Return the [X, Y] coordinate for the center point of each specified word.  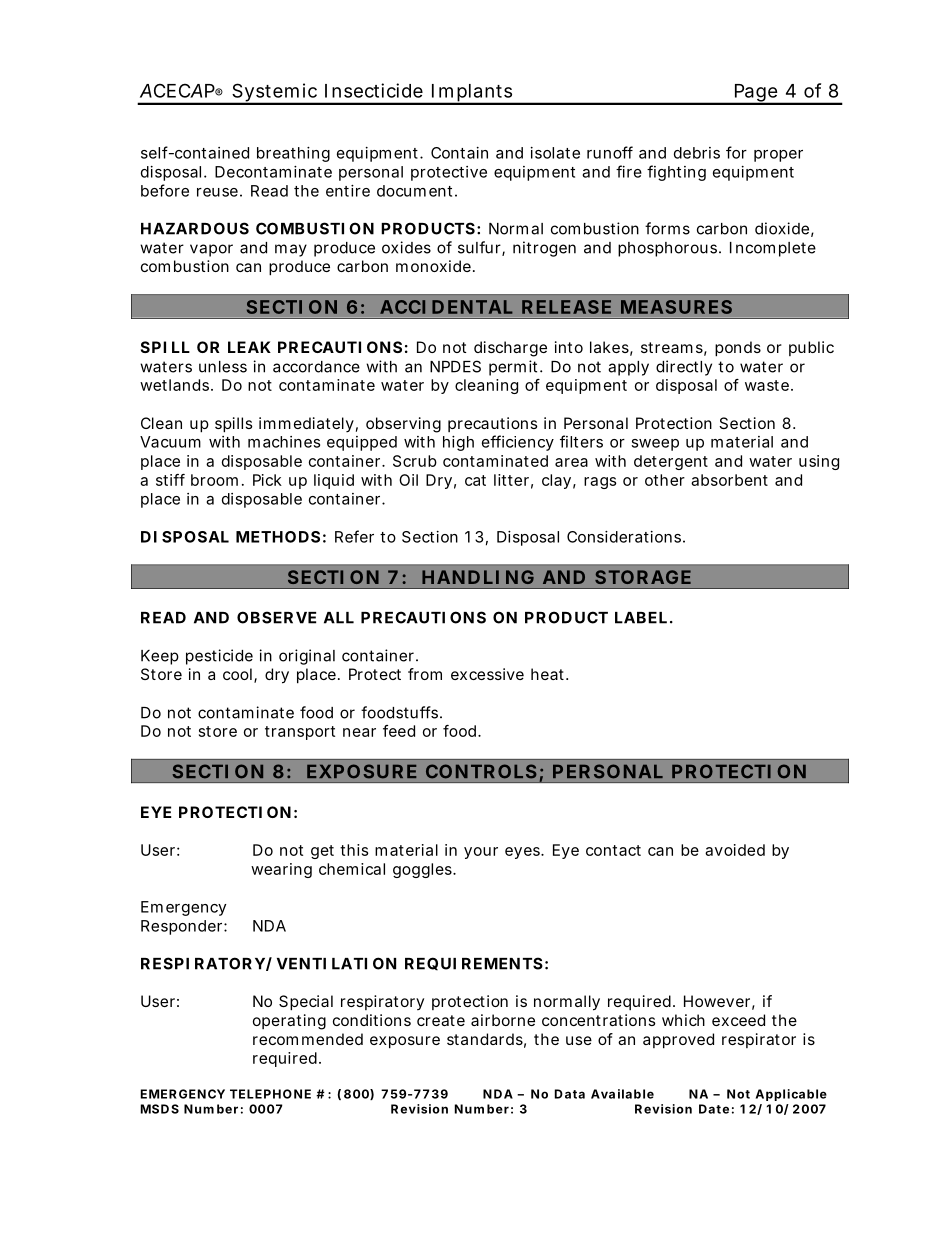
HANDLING [478, 577]
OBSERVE [276, 617]
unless [223, 367]
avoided [735, 850]
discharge [510, 349]
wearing [281, 870]
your [481, 853]
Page [757, 94]
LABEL [643, 618]
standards [486, 1040]
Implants [473, 94]
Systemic [276, 93]
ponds [738, 349]
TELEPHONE [270, 1094]
